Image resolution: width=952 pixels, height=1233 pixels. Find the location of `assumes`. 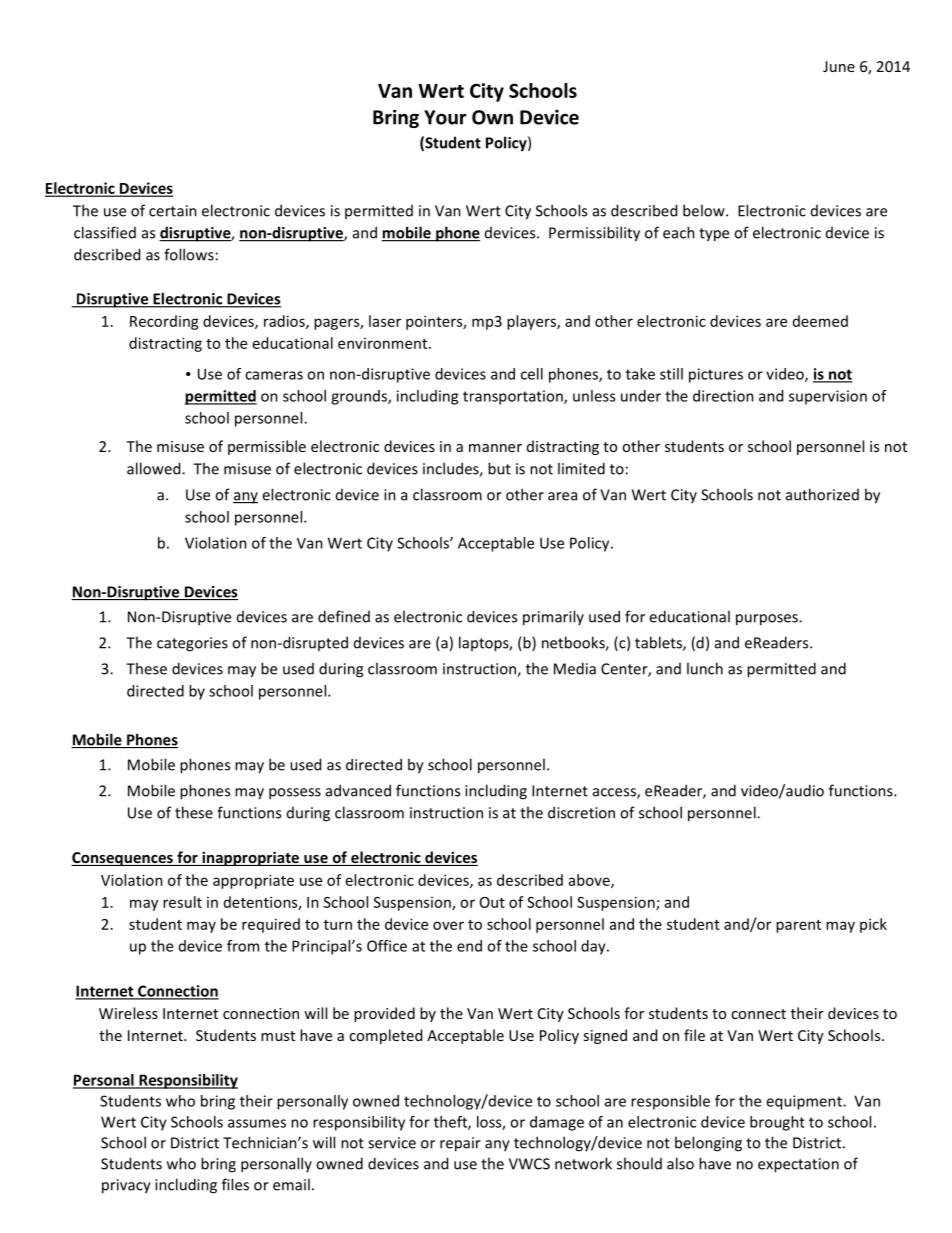

assumes is located at coordinates (257, 1123).
